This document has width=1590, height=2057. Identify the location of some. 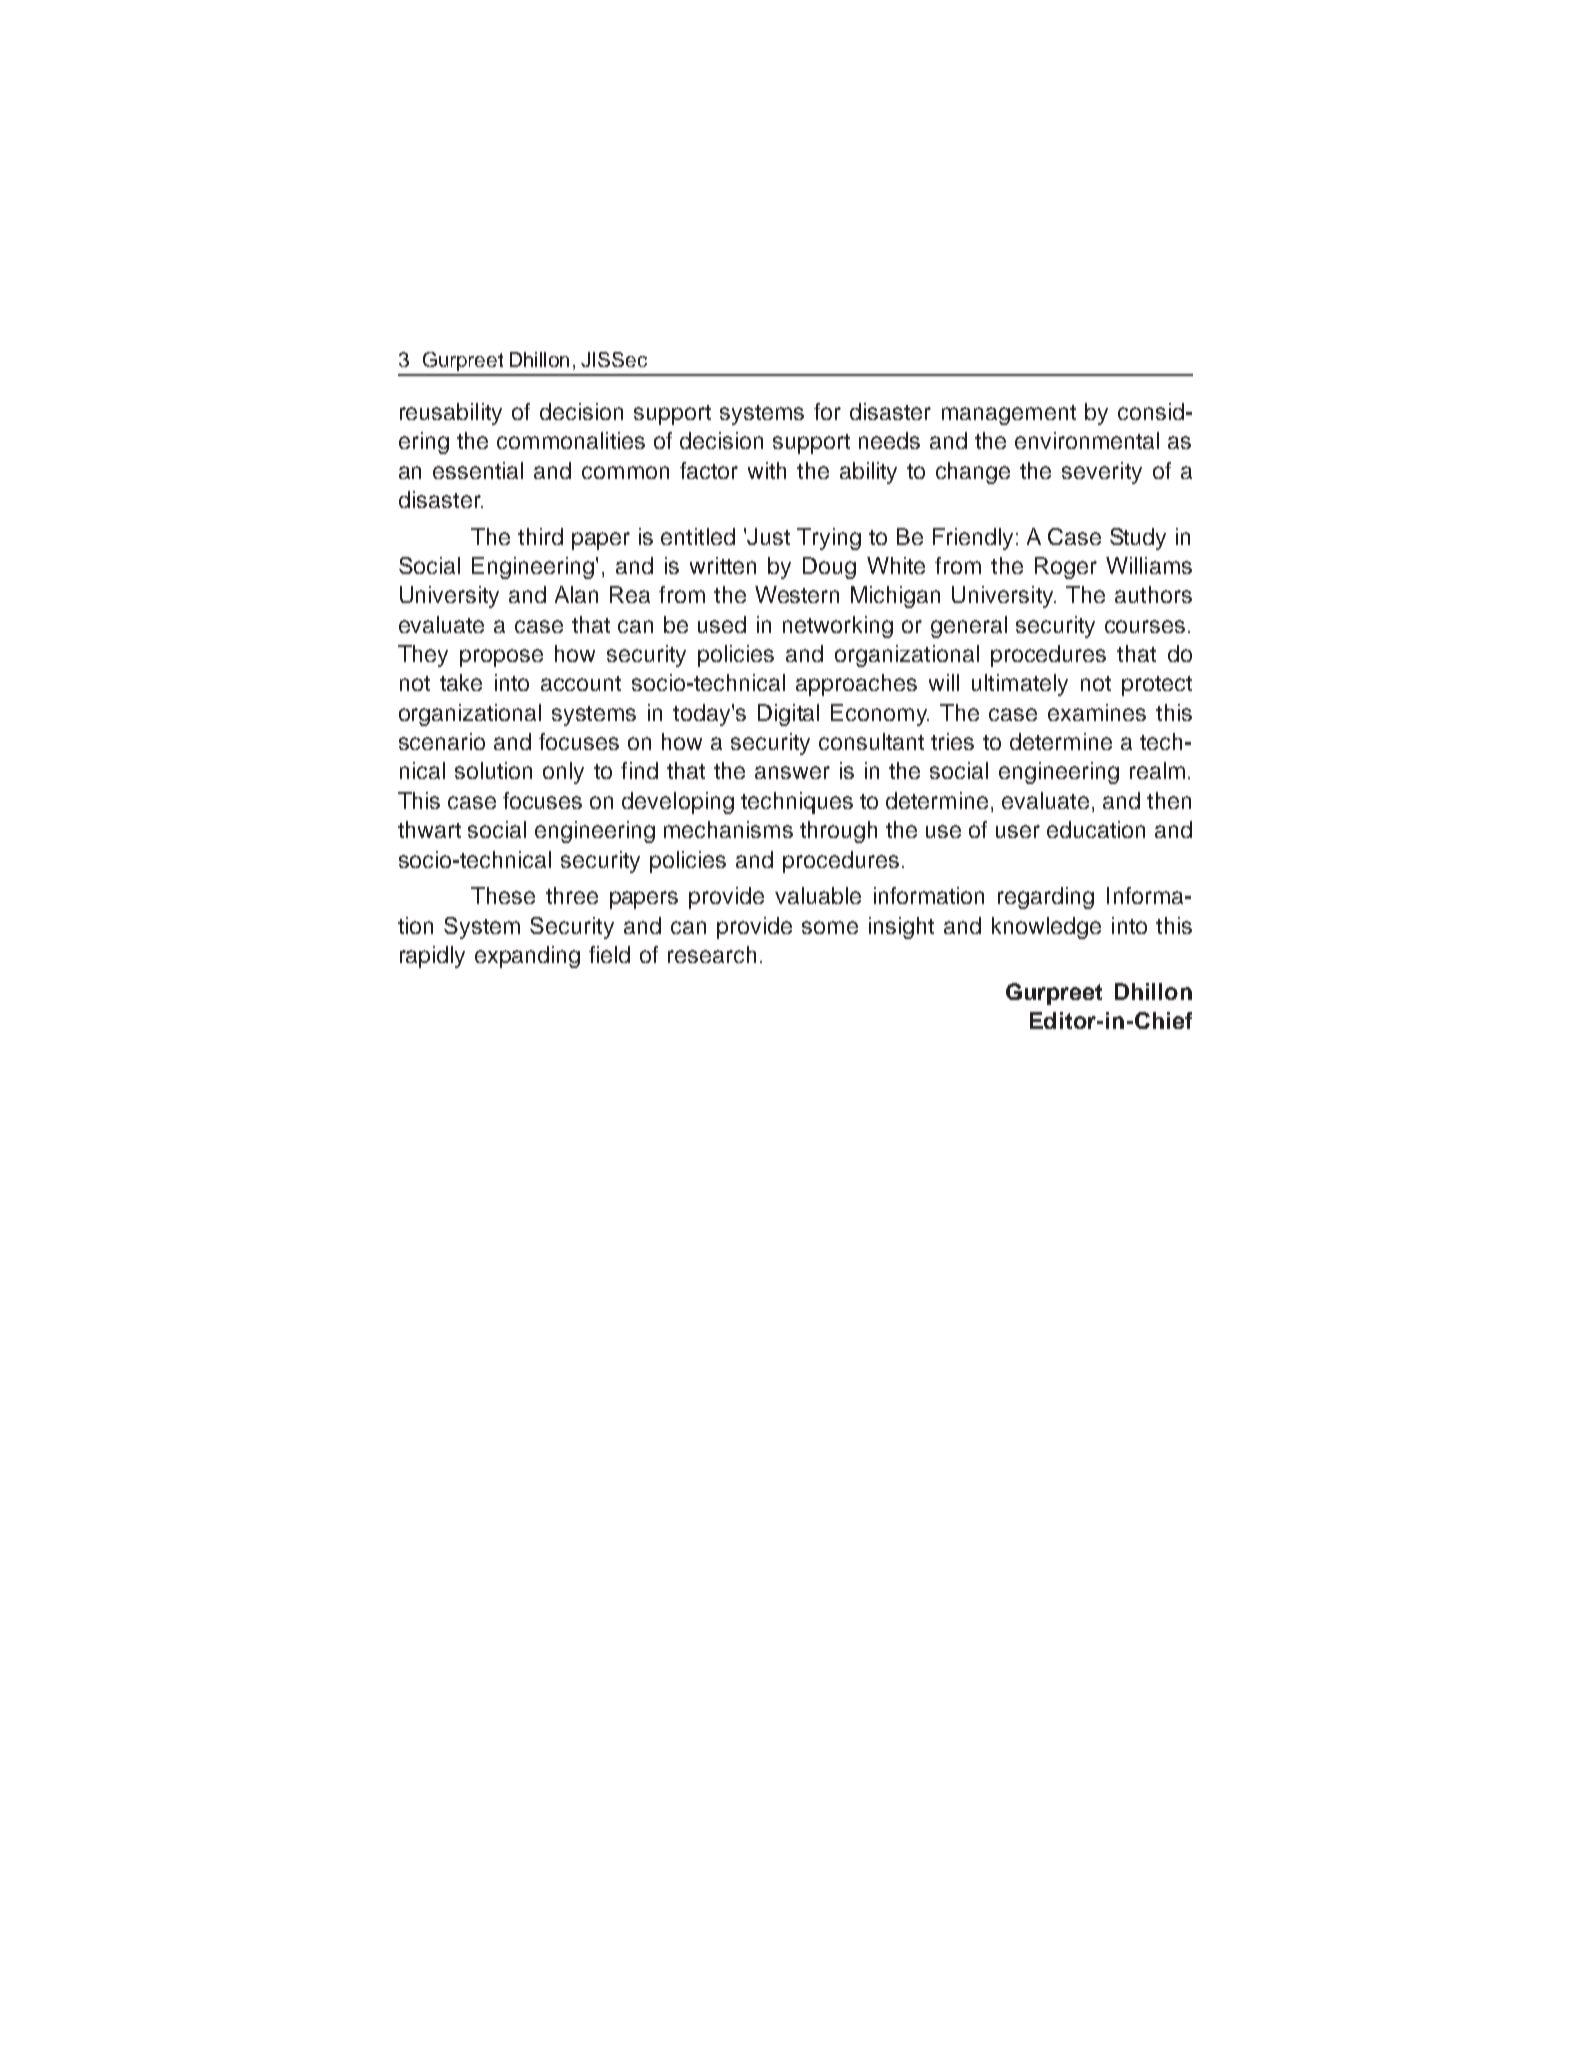
(830, 927).
